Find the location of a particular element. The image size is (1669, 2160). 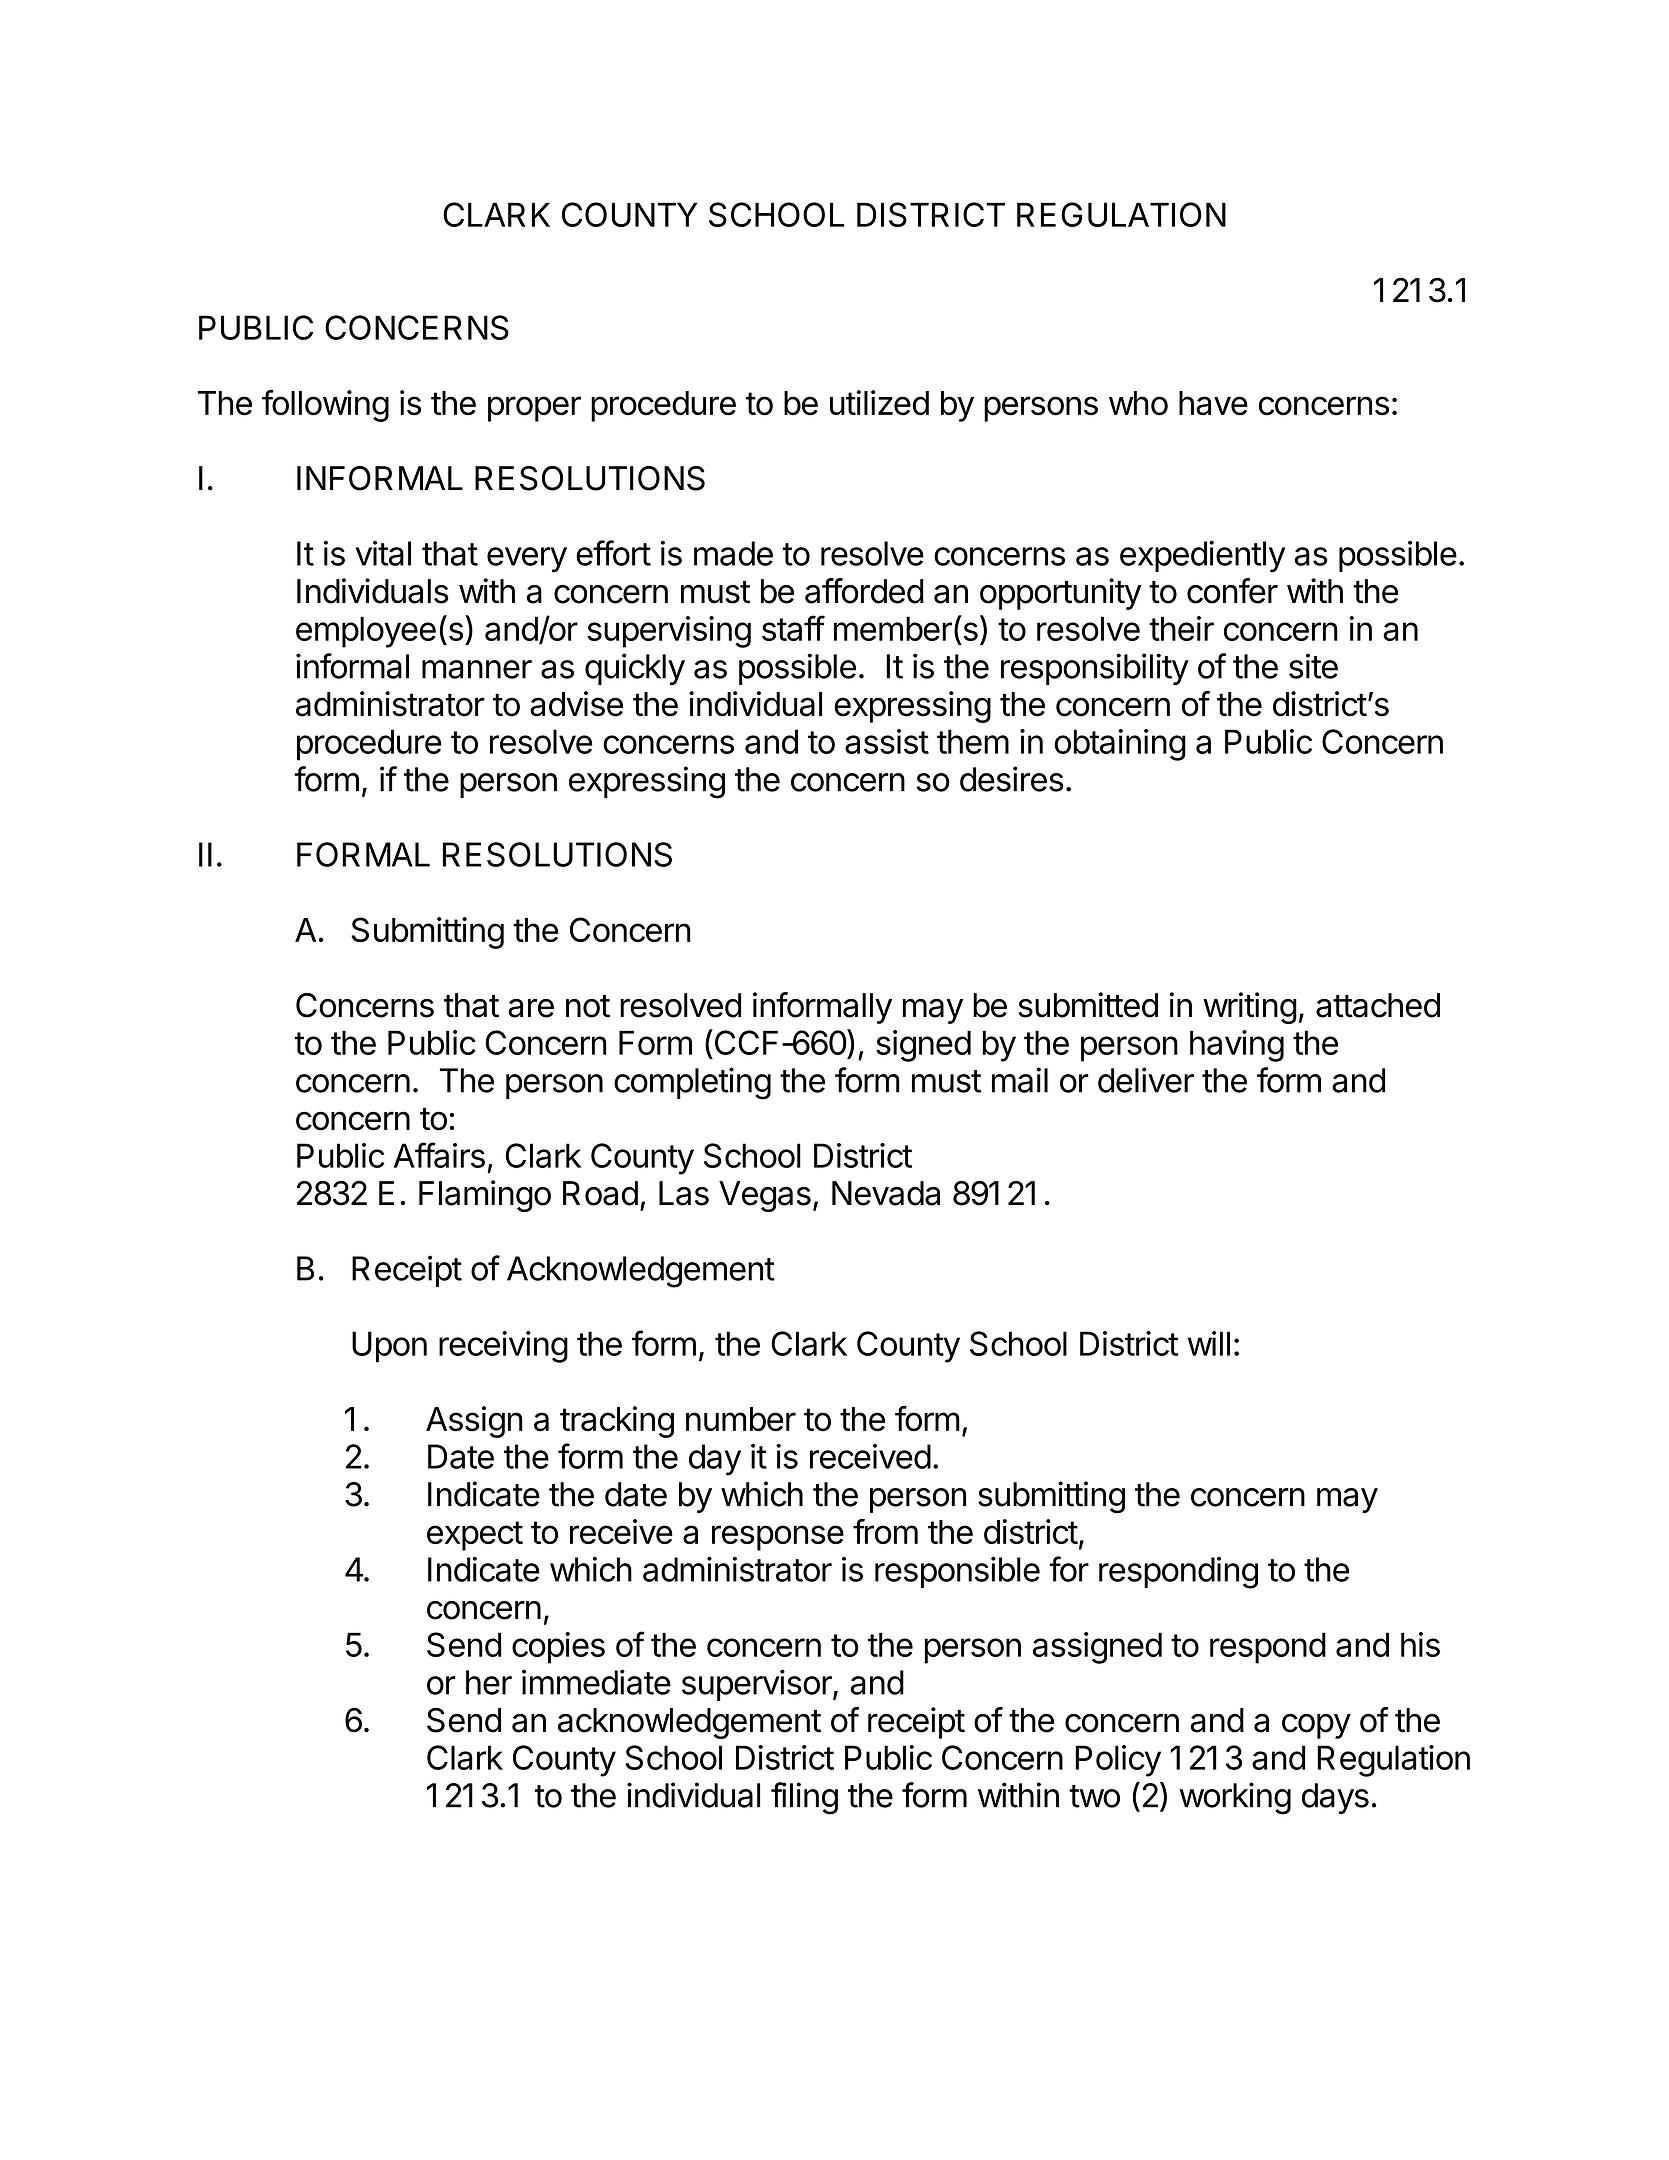

her is located at coordinates (489, 1682).
